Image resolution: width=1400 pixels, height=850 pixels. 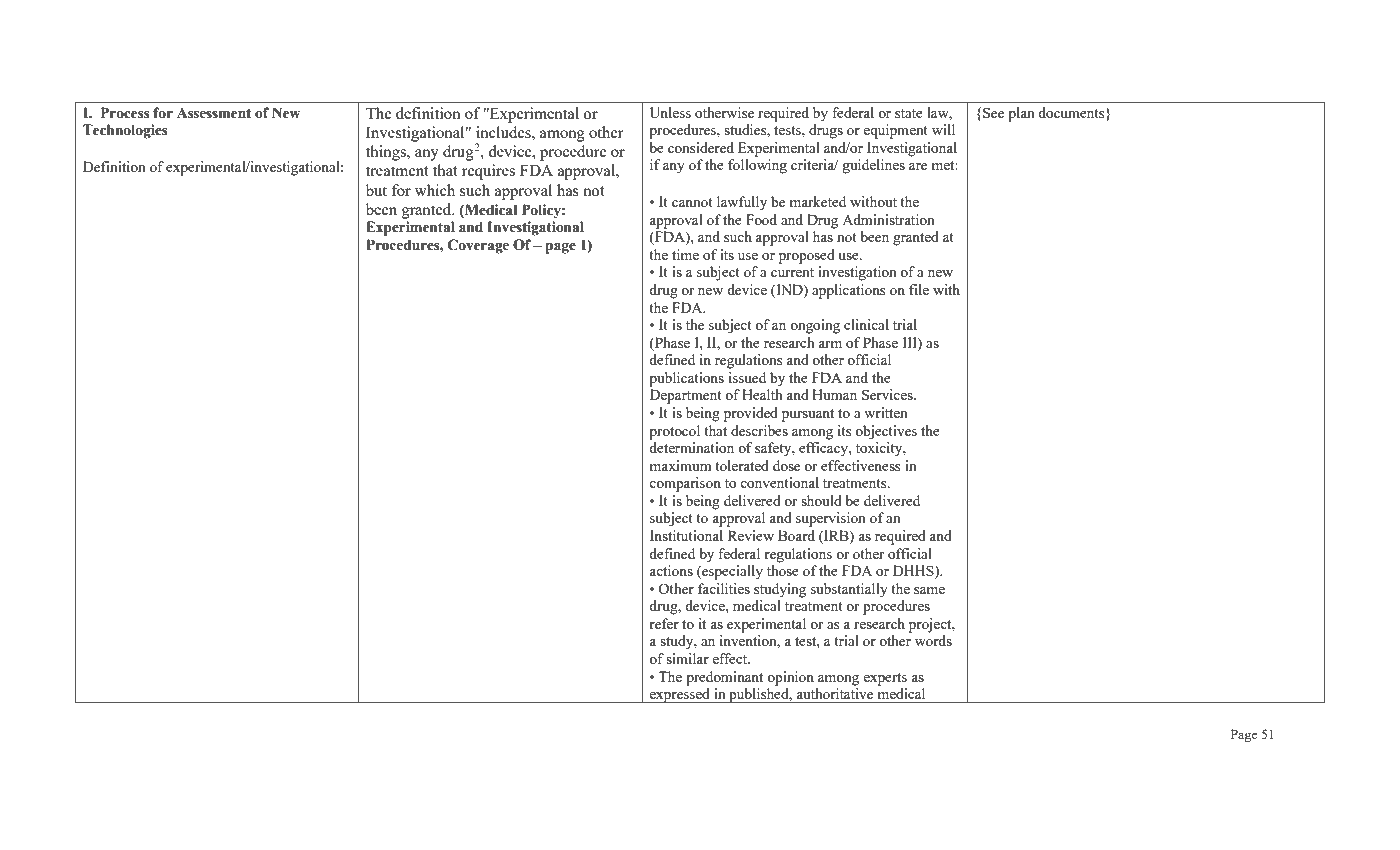 What do you see at coordinates (685, 254) in the image?
I see `time` at bounding box center [685, 254].
